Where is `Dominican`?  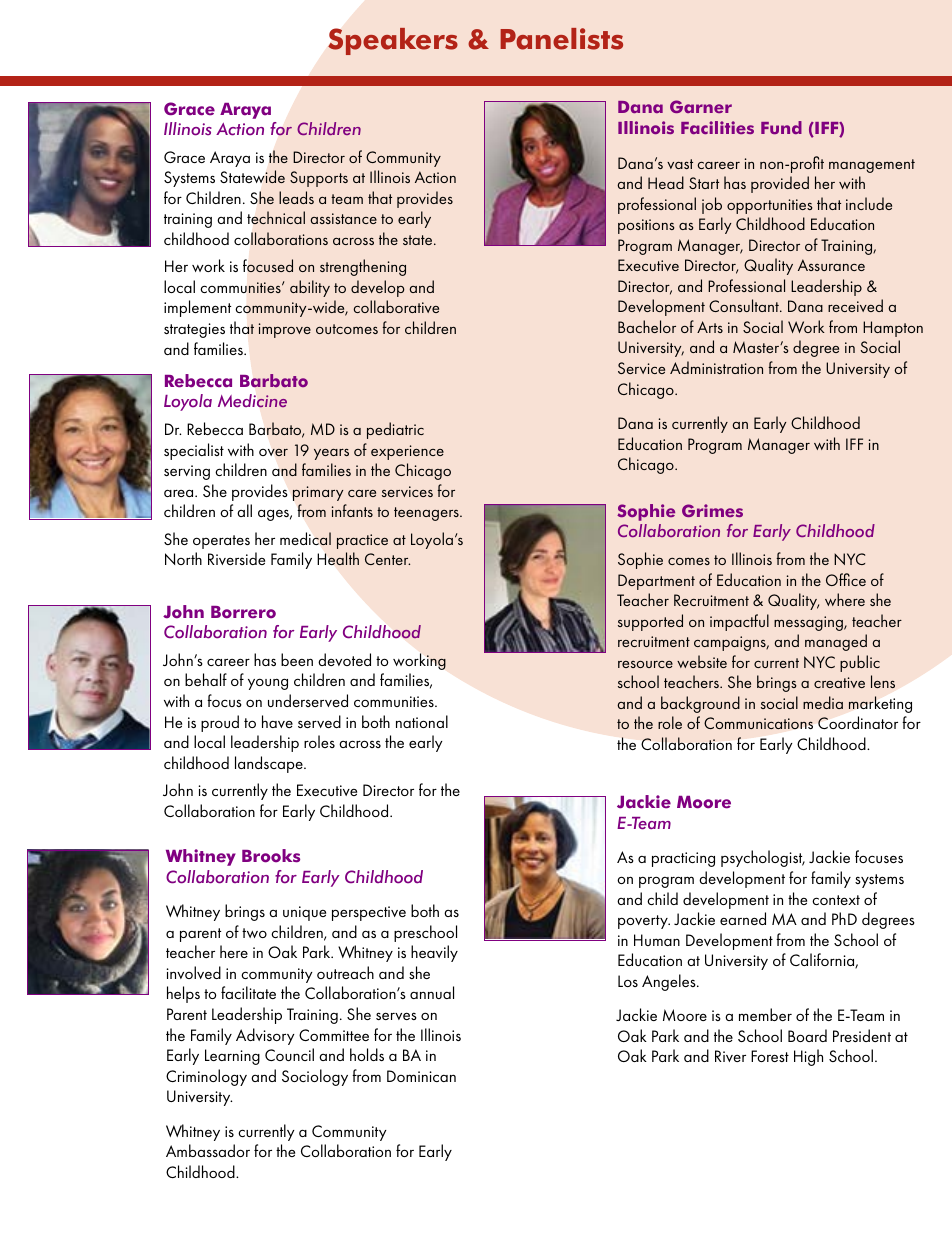
Dominican is located at coordinates (421, 1076).
